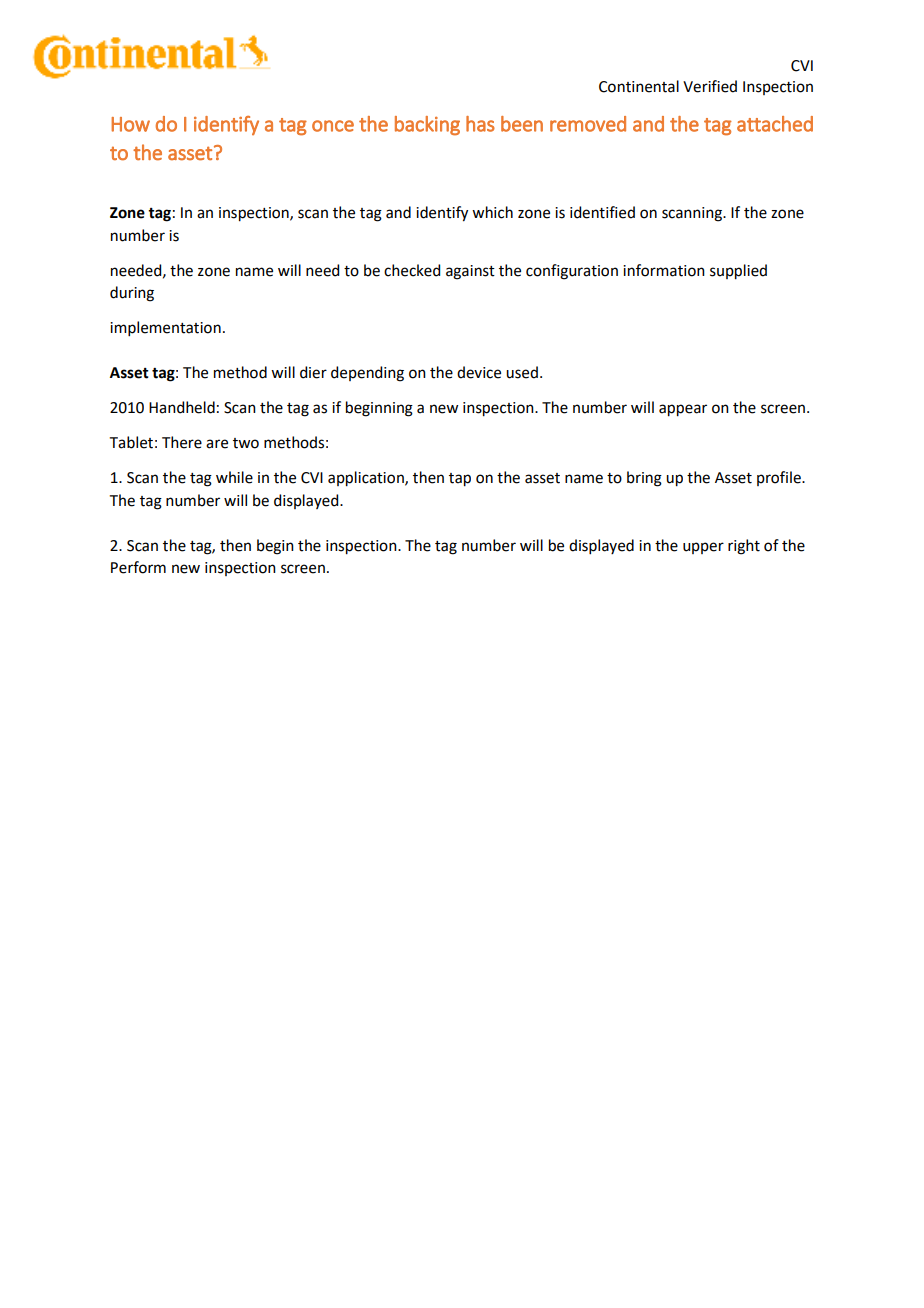 The image size is (924, 1308). Describe the element at coordinates (131, 124) in the screenshot. I see `How` at that location.
